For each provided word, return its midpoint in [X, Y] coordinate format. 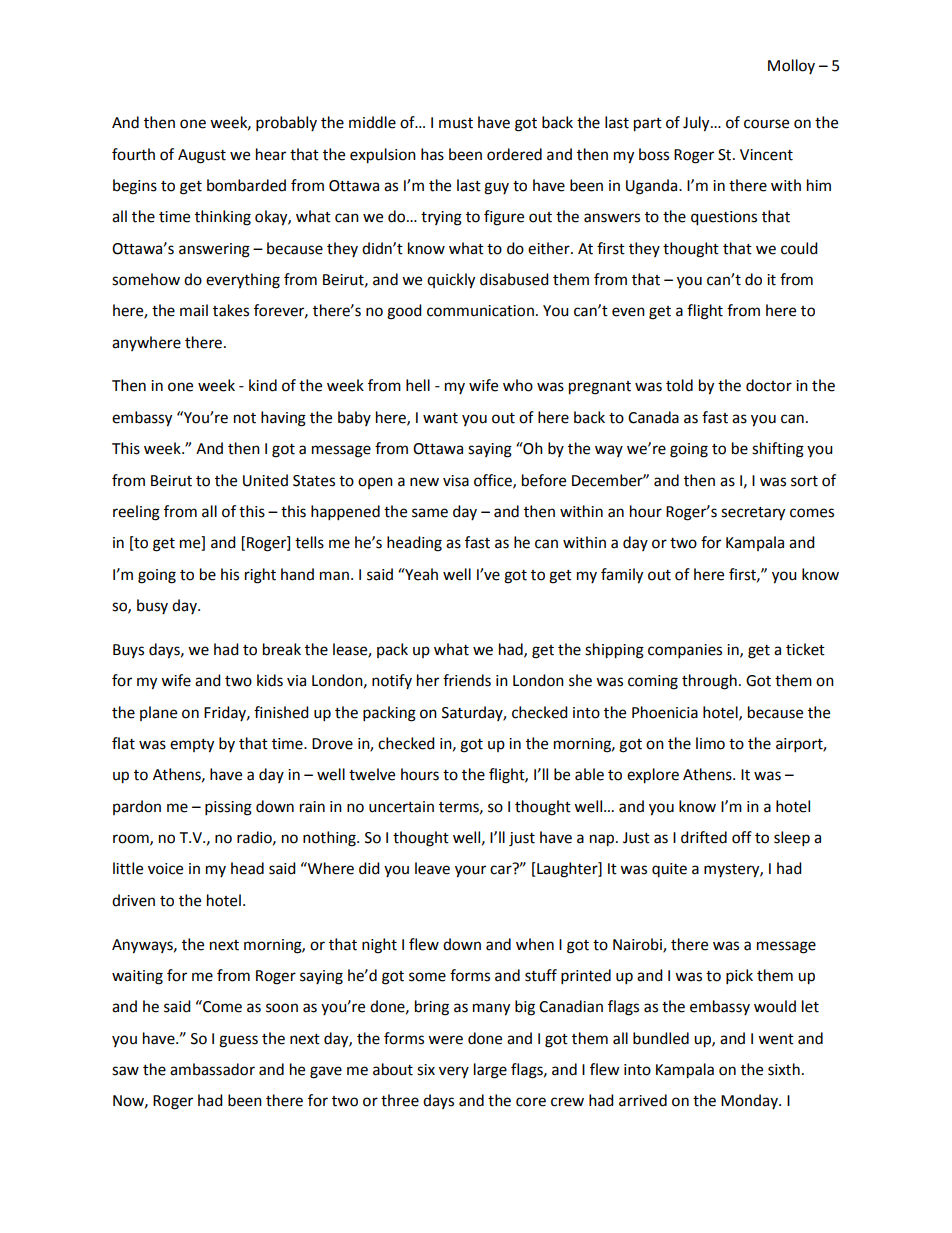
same [430, 513]
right [260, 576]
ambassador [212, 1069]
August [202, 156]
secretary [753, 514]
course [766, 124]
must [456, 123]
